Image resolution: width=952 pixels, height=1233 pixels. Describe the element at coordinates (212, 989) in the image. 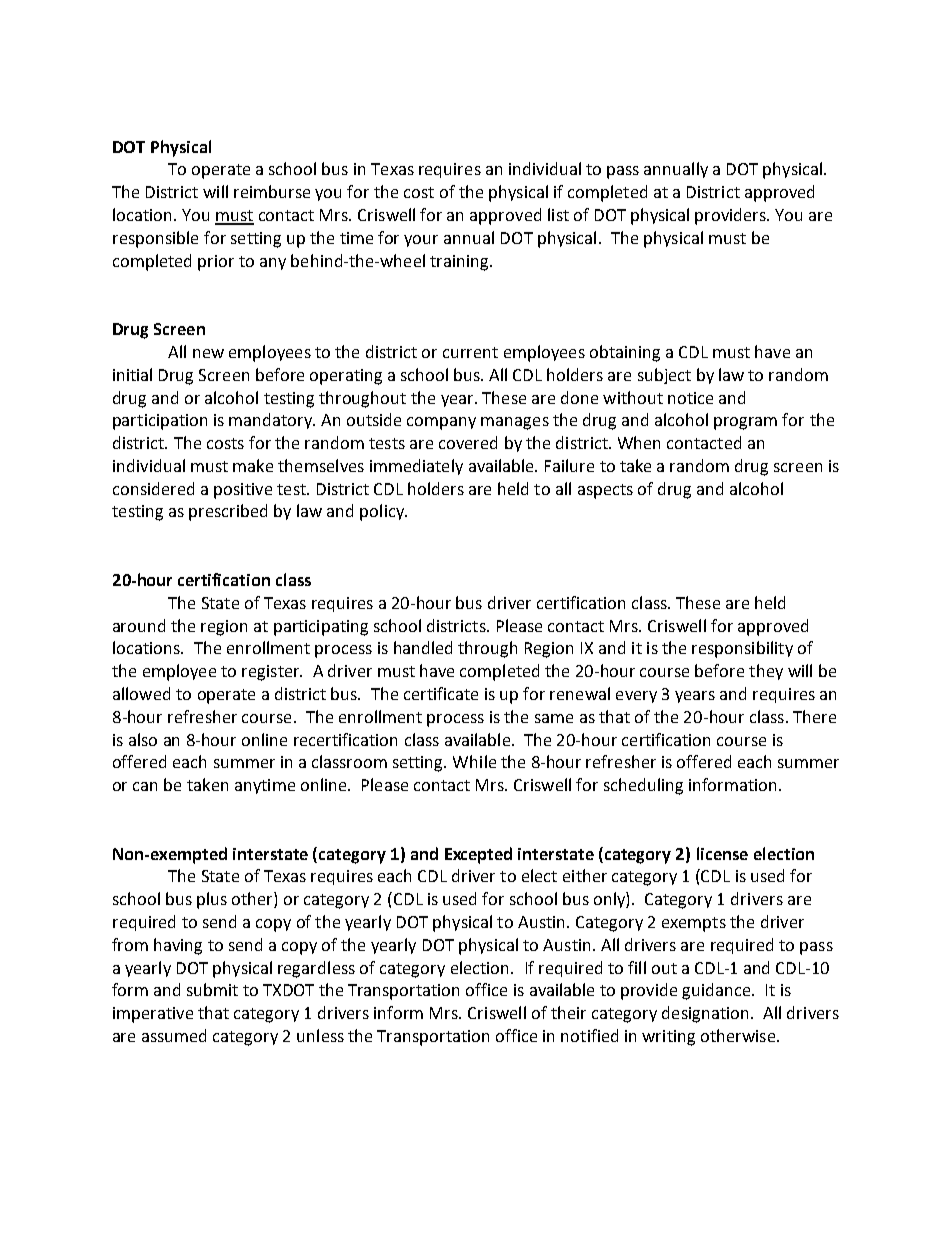

I see `submit` at that location.
